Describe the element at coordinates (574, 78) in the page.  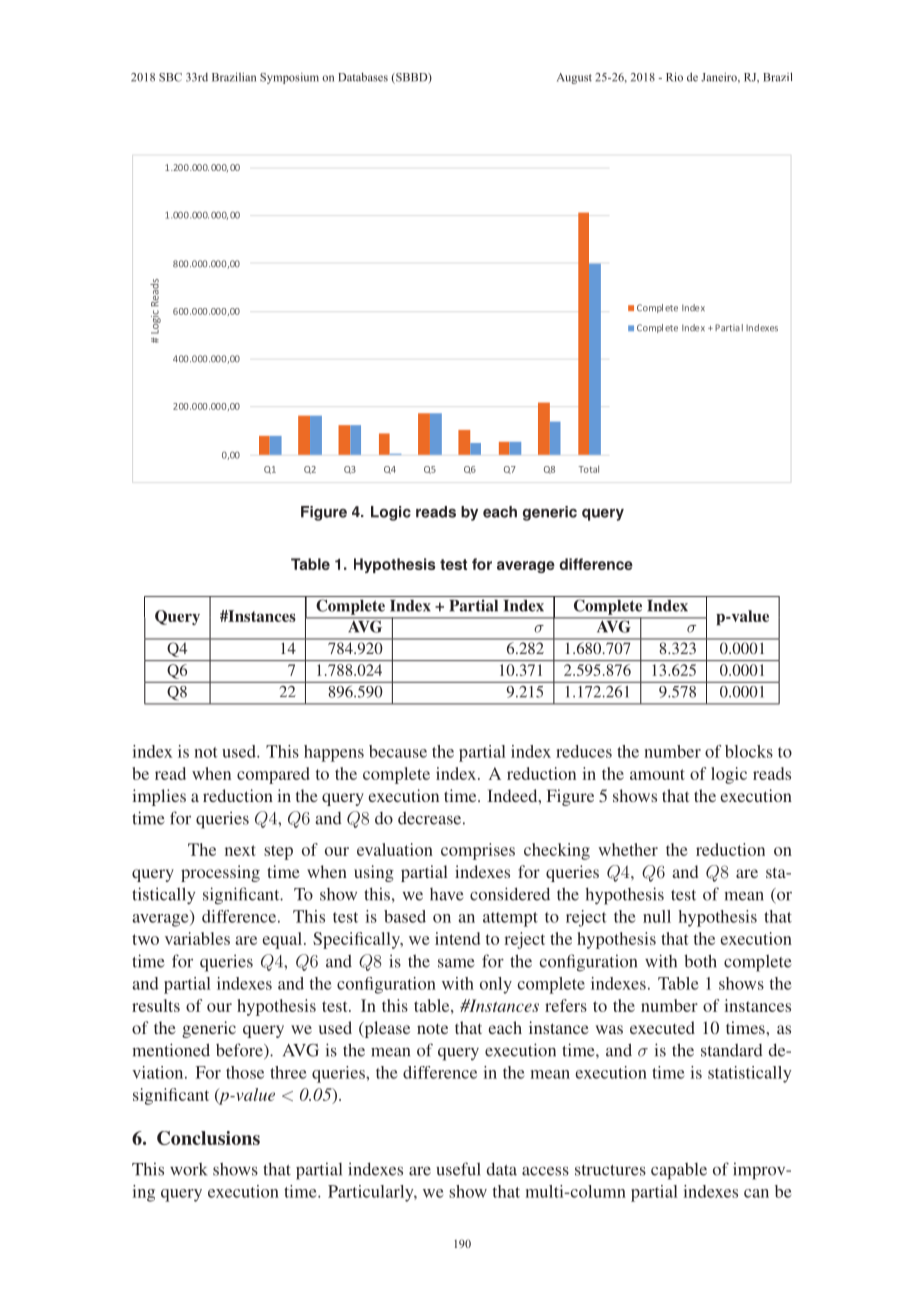
I see `August` at that location.
